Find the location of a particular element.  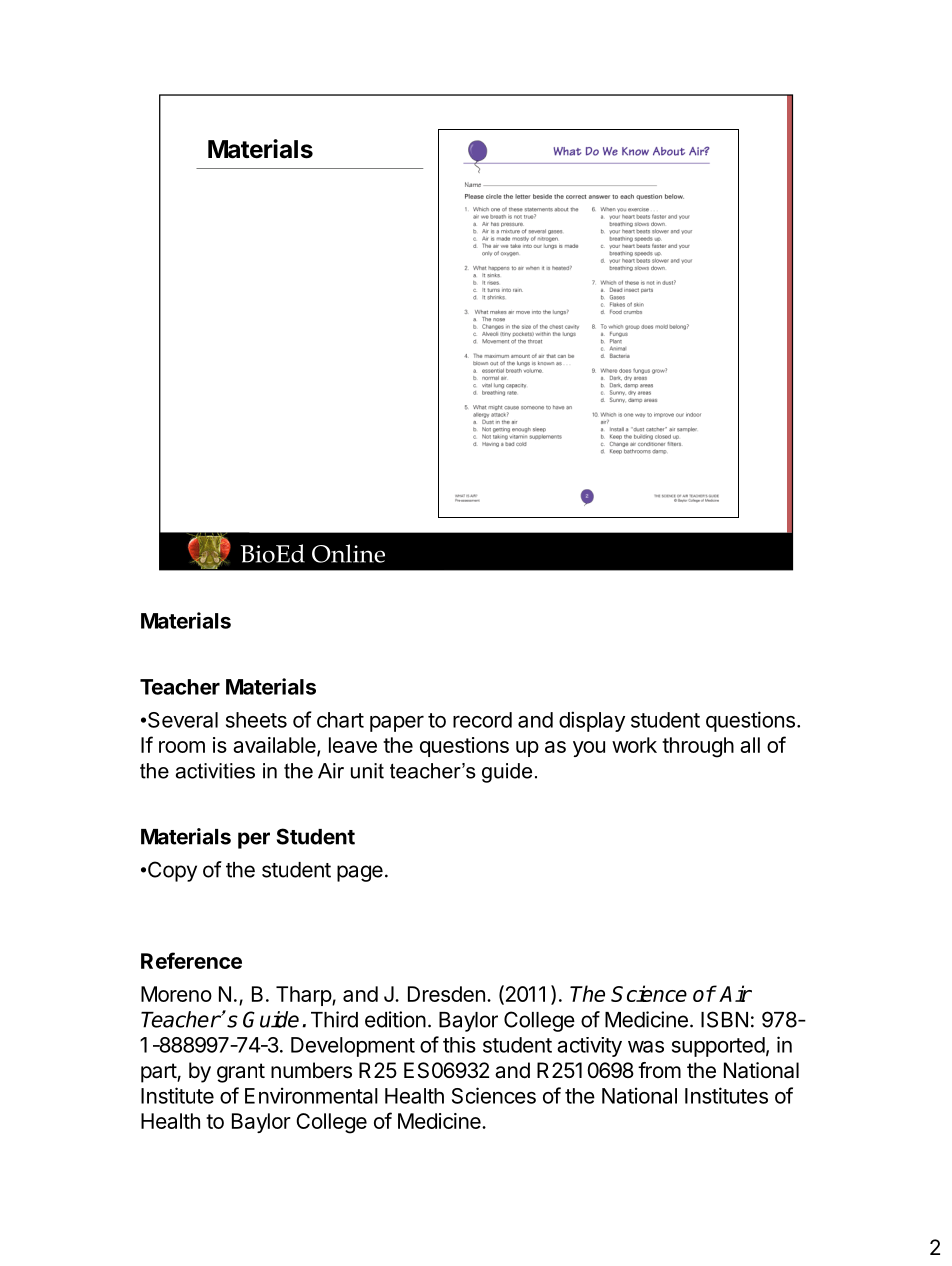

Moreno is located at coordinates (176, 994).
